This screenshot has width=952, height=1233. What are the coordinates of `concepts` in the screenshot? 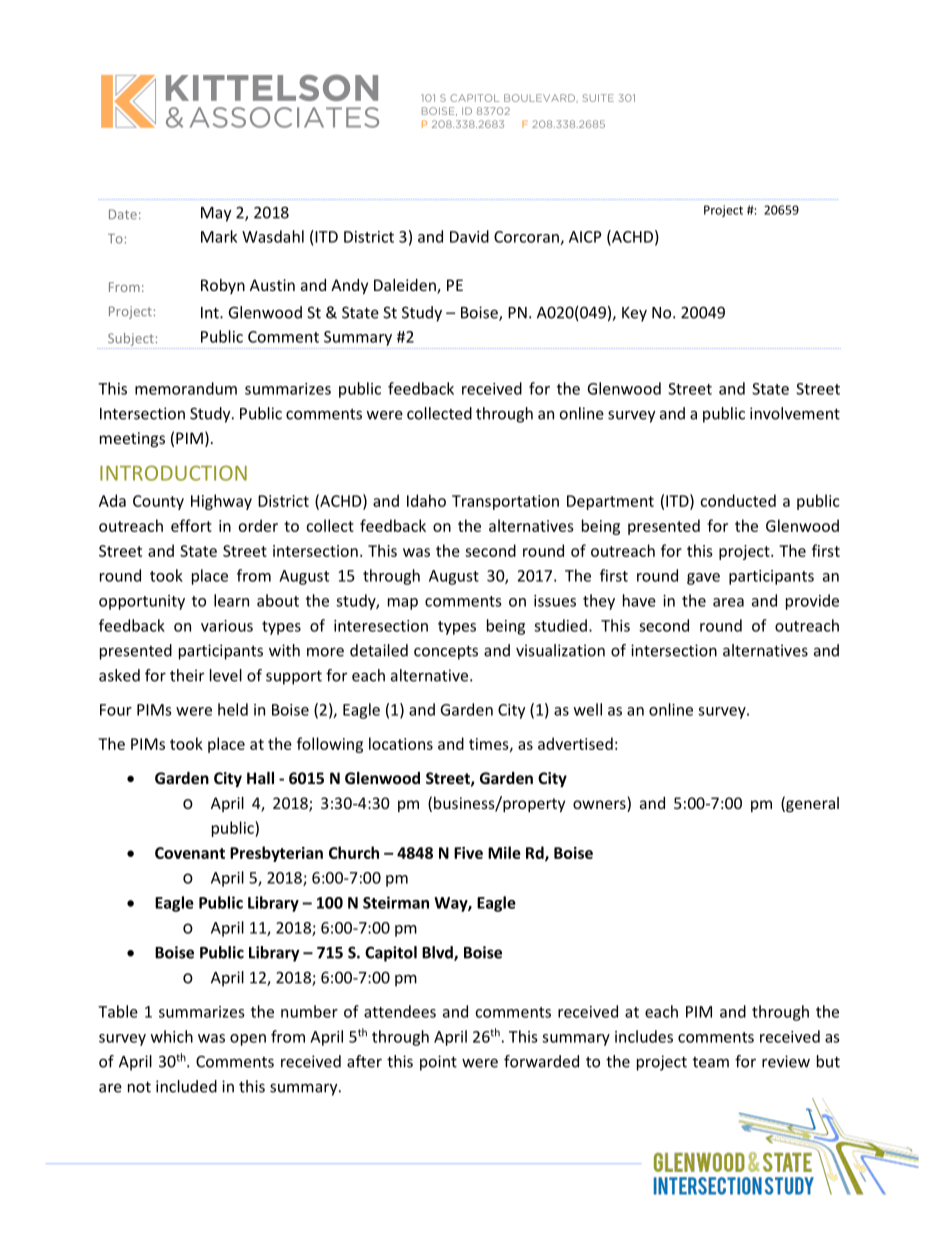 It's located at (446, 652).
